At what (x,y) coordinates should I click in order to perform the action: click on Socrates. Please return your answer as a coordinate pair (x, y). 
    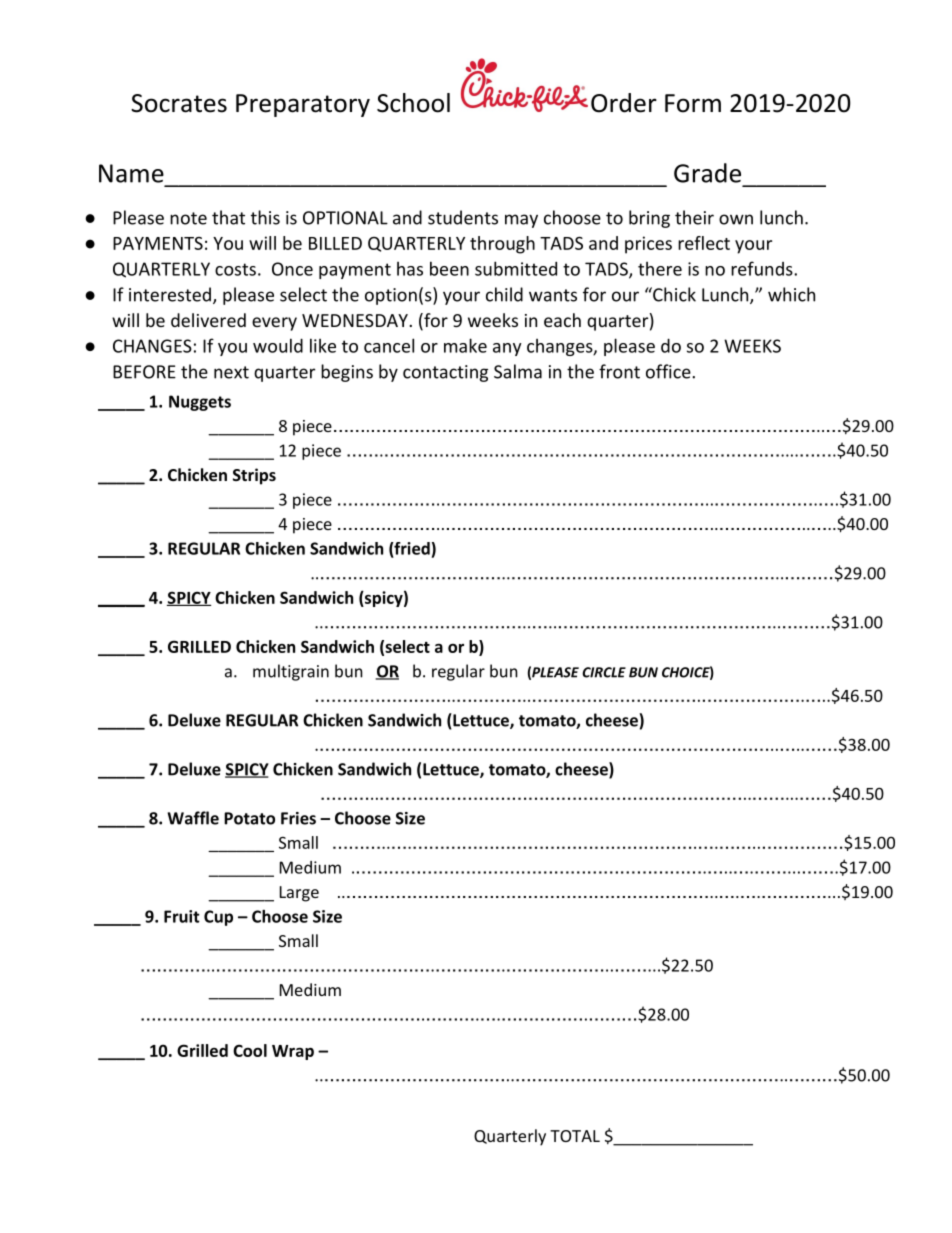
    Looking at the image, I should click on (179, 103).
